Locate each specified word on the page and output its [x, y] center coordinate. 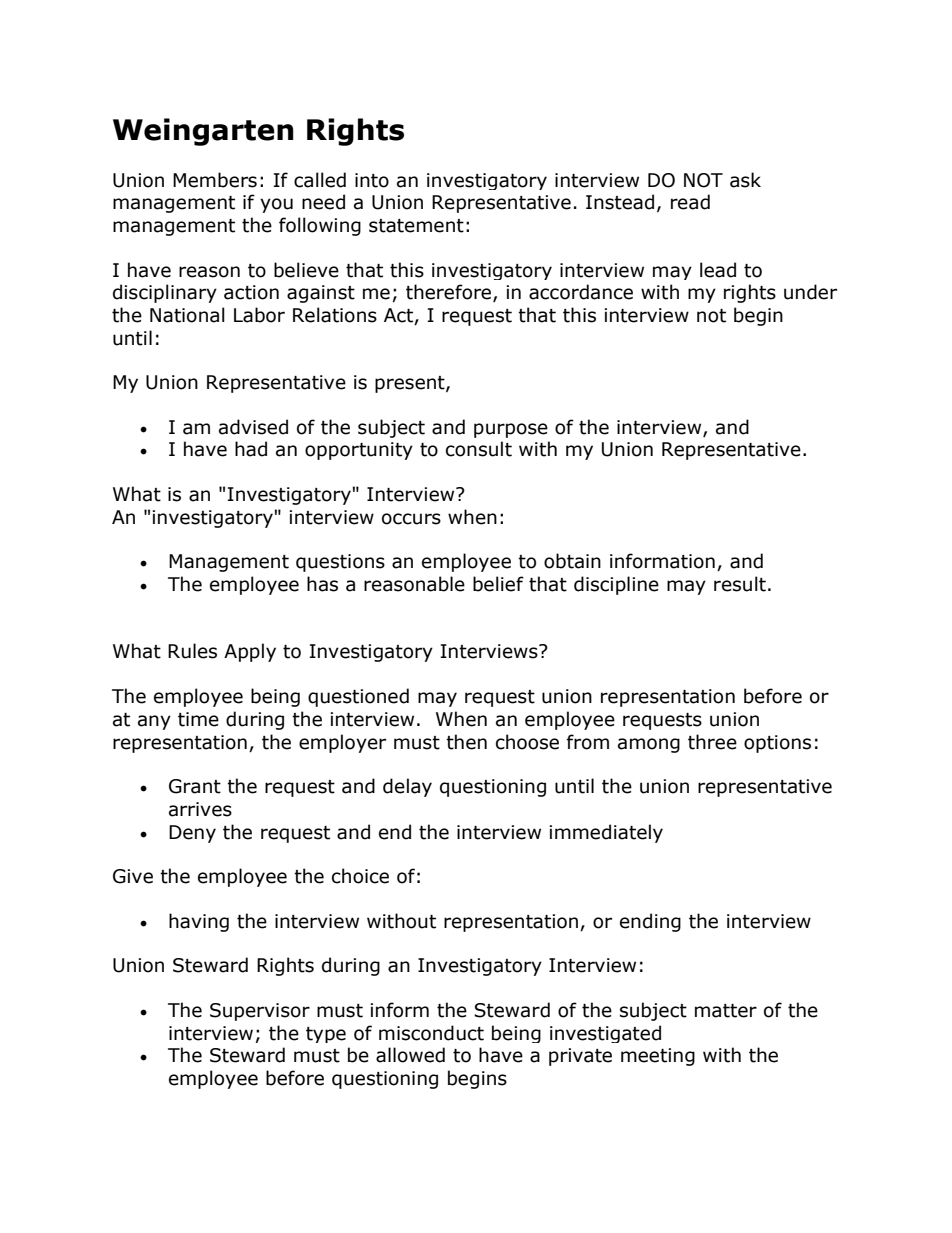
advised [253, 427]
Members [215, 180]
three [712, 742]
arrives [200, 809]
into [372, 180]
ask [745, 180]
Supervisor [260, 1012]
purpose [511, 430]
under [810, 292]
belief [498, 584]
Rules [192, 651]
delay [407, 787]
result [740, 584]
